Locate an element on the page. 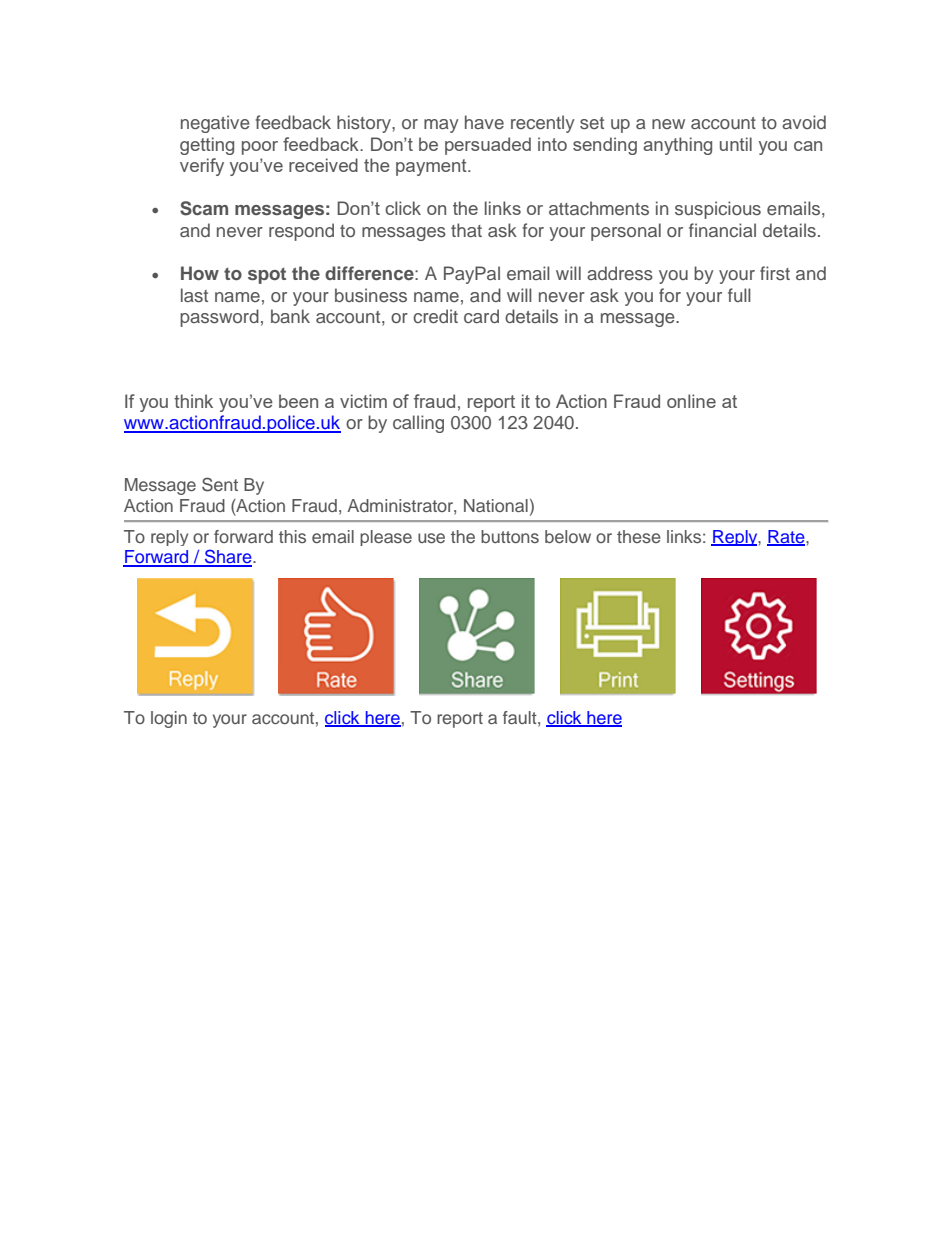  online is located at coordinates (691, 401).
